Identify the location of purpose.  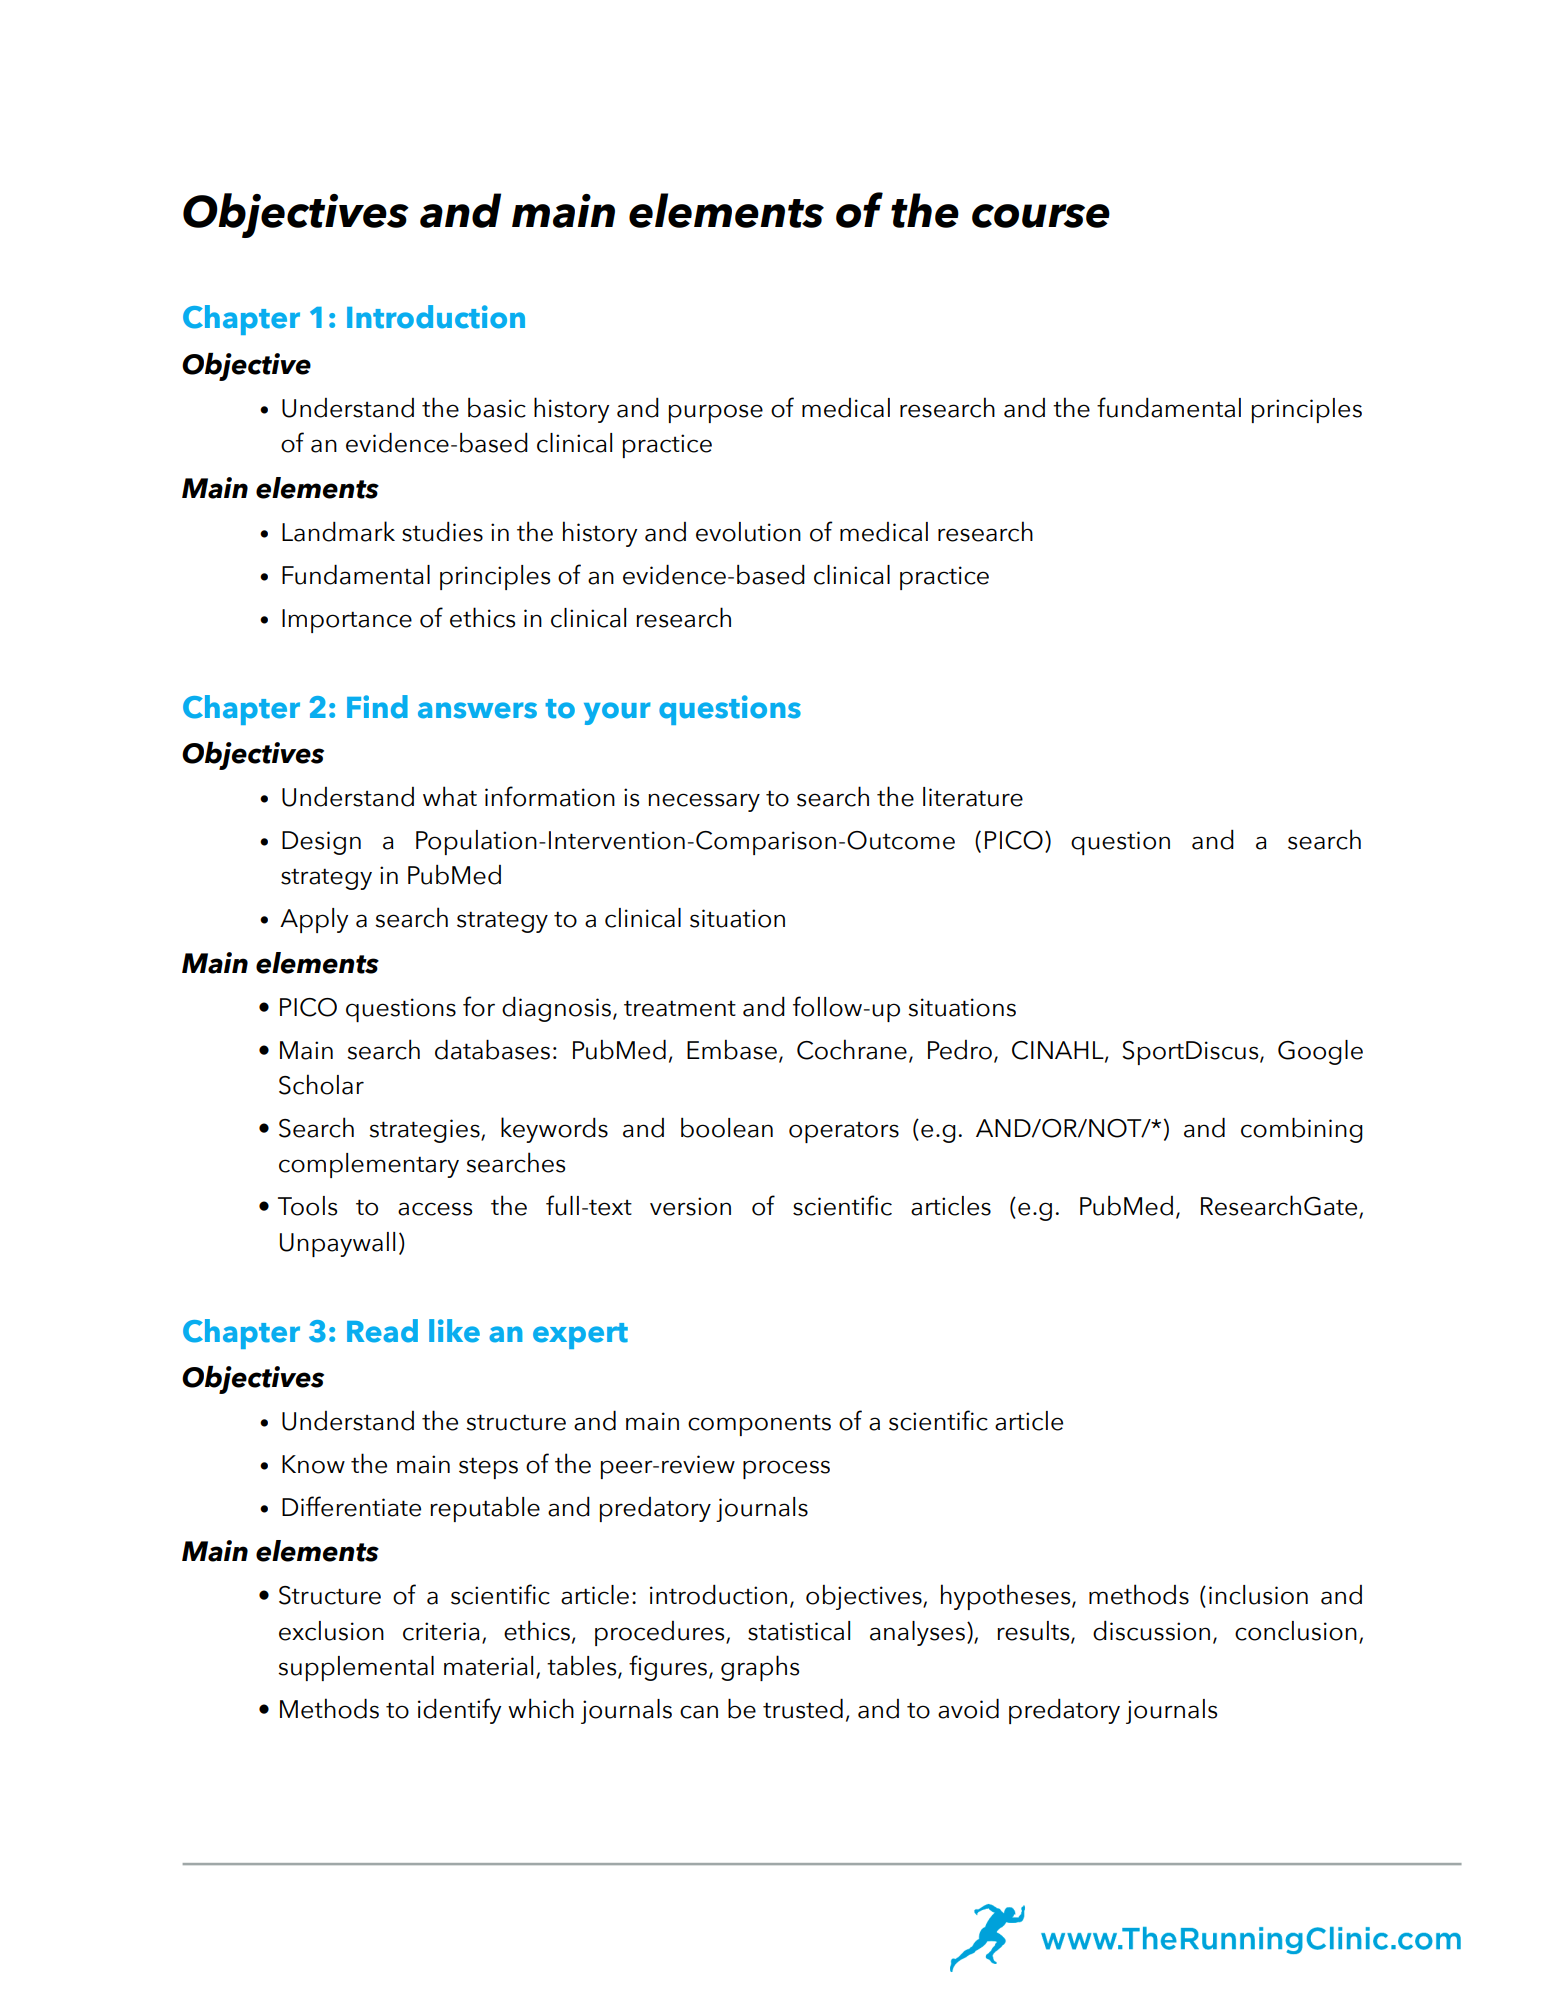
(716, 413).
